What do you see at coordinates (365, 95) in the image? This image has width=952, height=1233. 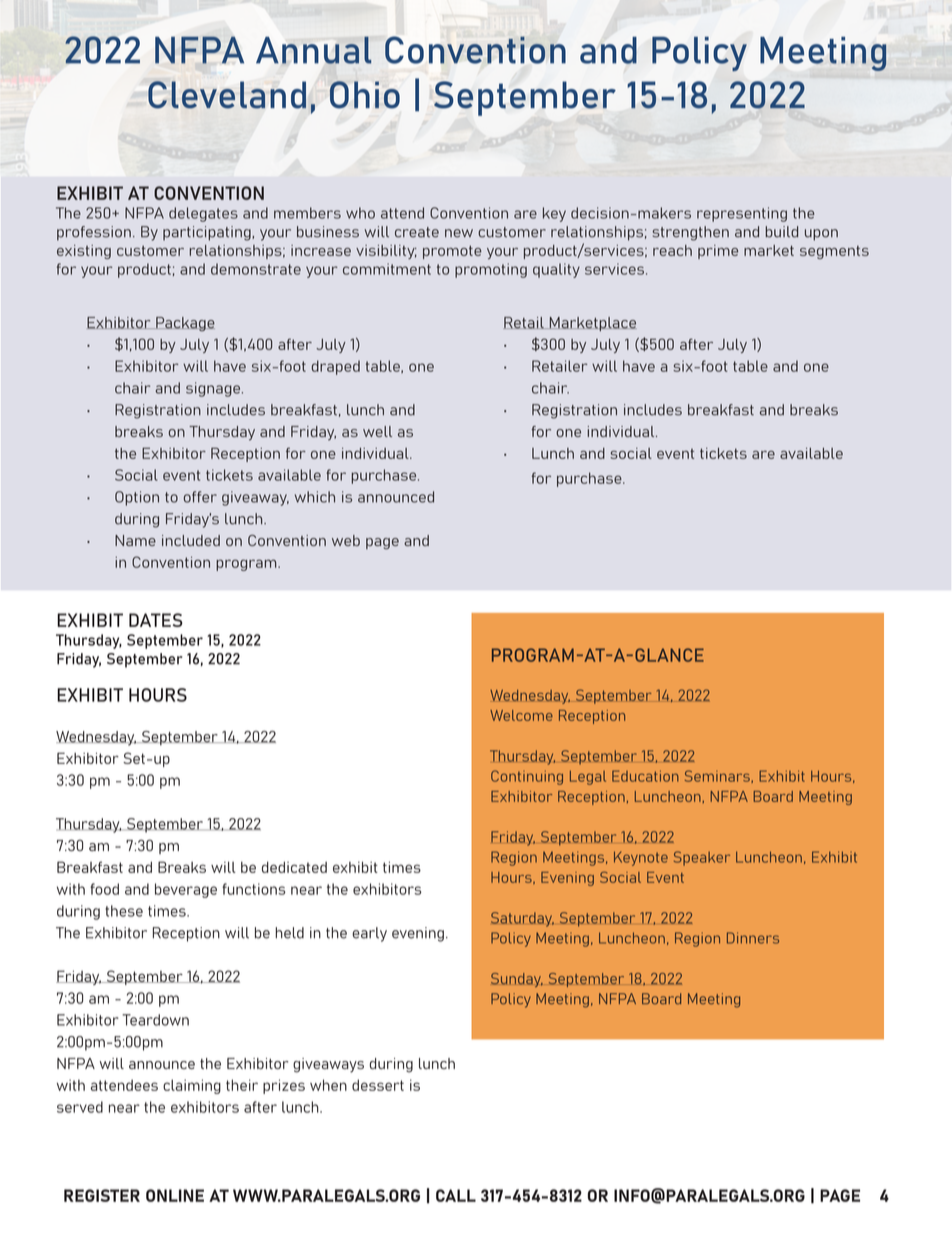 I see `Ohio` at bounding box center [365, 95].
